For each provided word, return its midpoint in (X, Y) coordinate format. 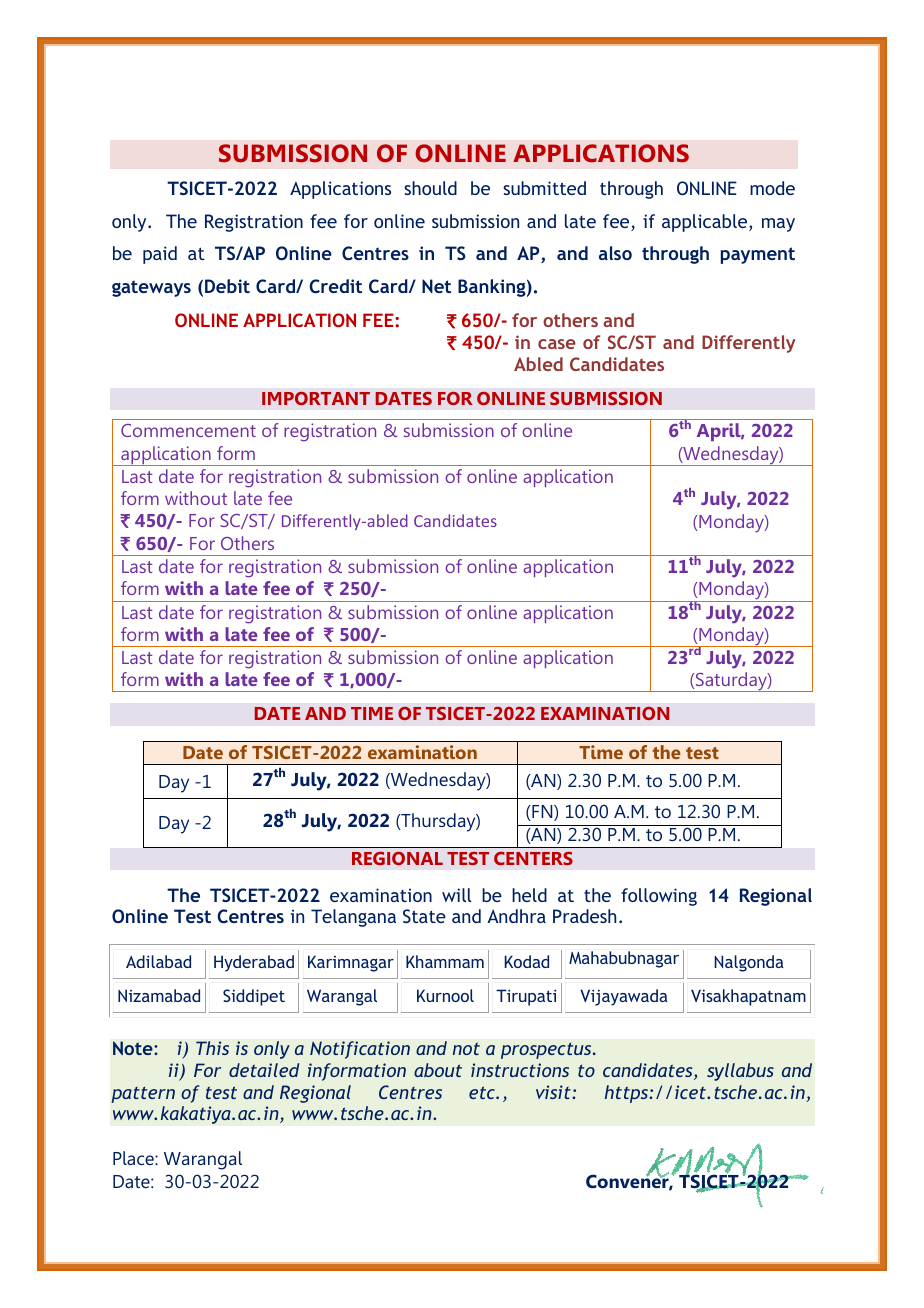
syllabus (740, 1072)
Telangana (353, 918)
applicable (706, 223)
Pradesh (584, 916)
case (557, 344)
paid (160, 255)
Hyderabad (254, 963)
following (659, 897)
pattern (143, 1095)
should (430, 188)
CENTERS (533, 858)
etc (483, 1092)
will (456, 895)
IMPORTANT (316, 398)
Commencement (188, 430)
